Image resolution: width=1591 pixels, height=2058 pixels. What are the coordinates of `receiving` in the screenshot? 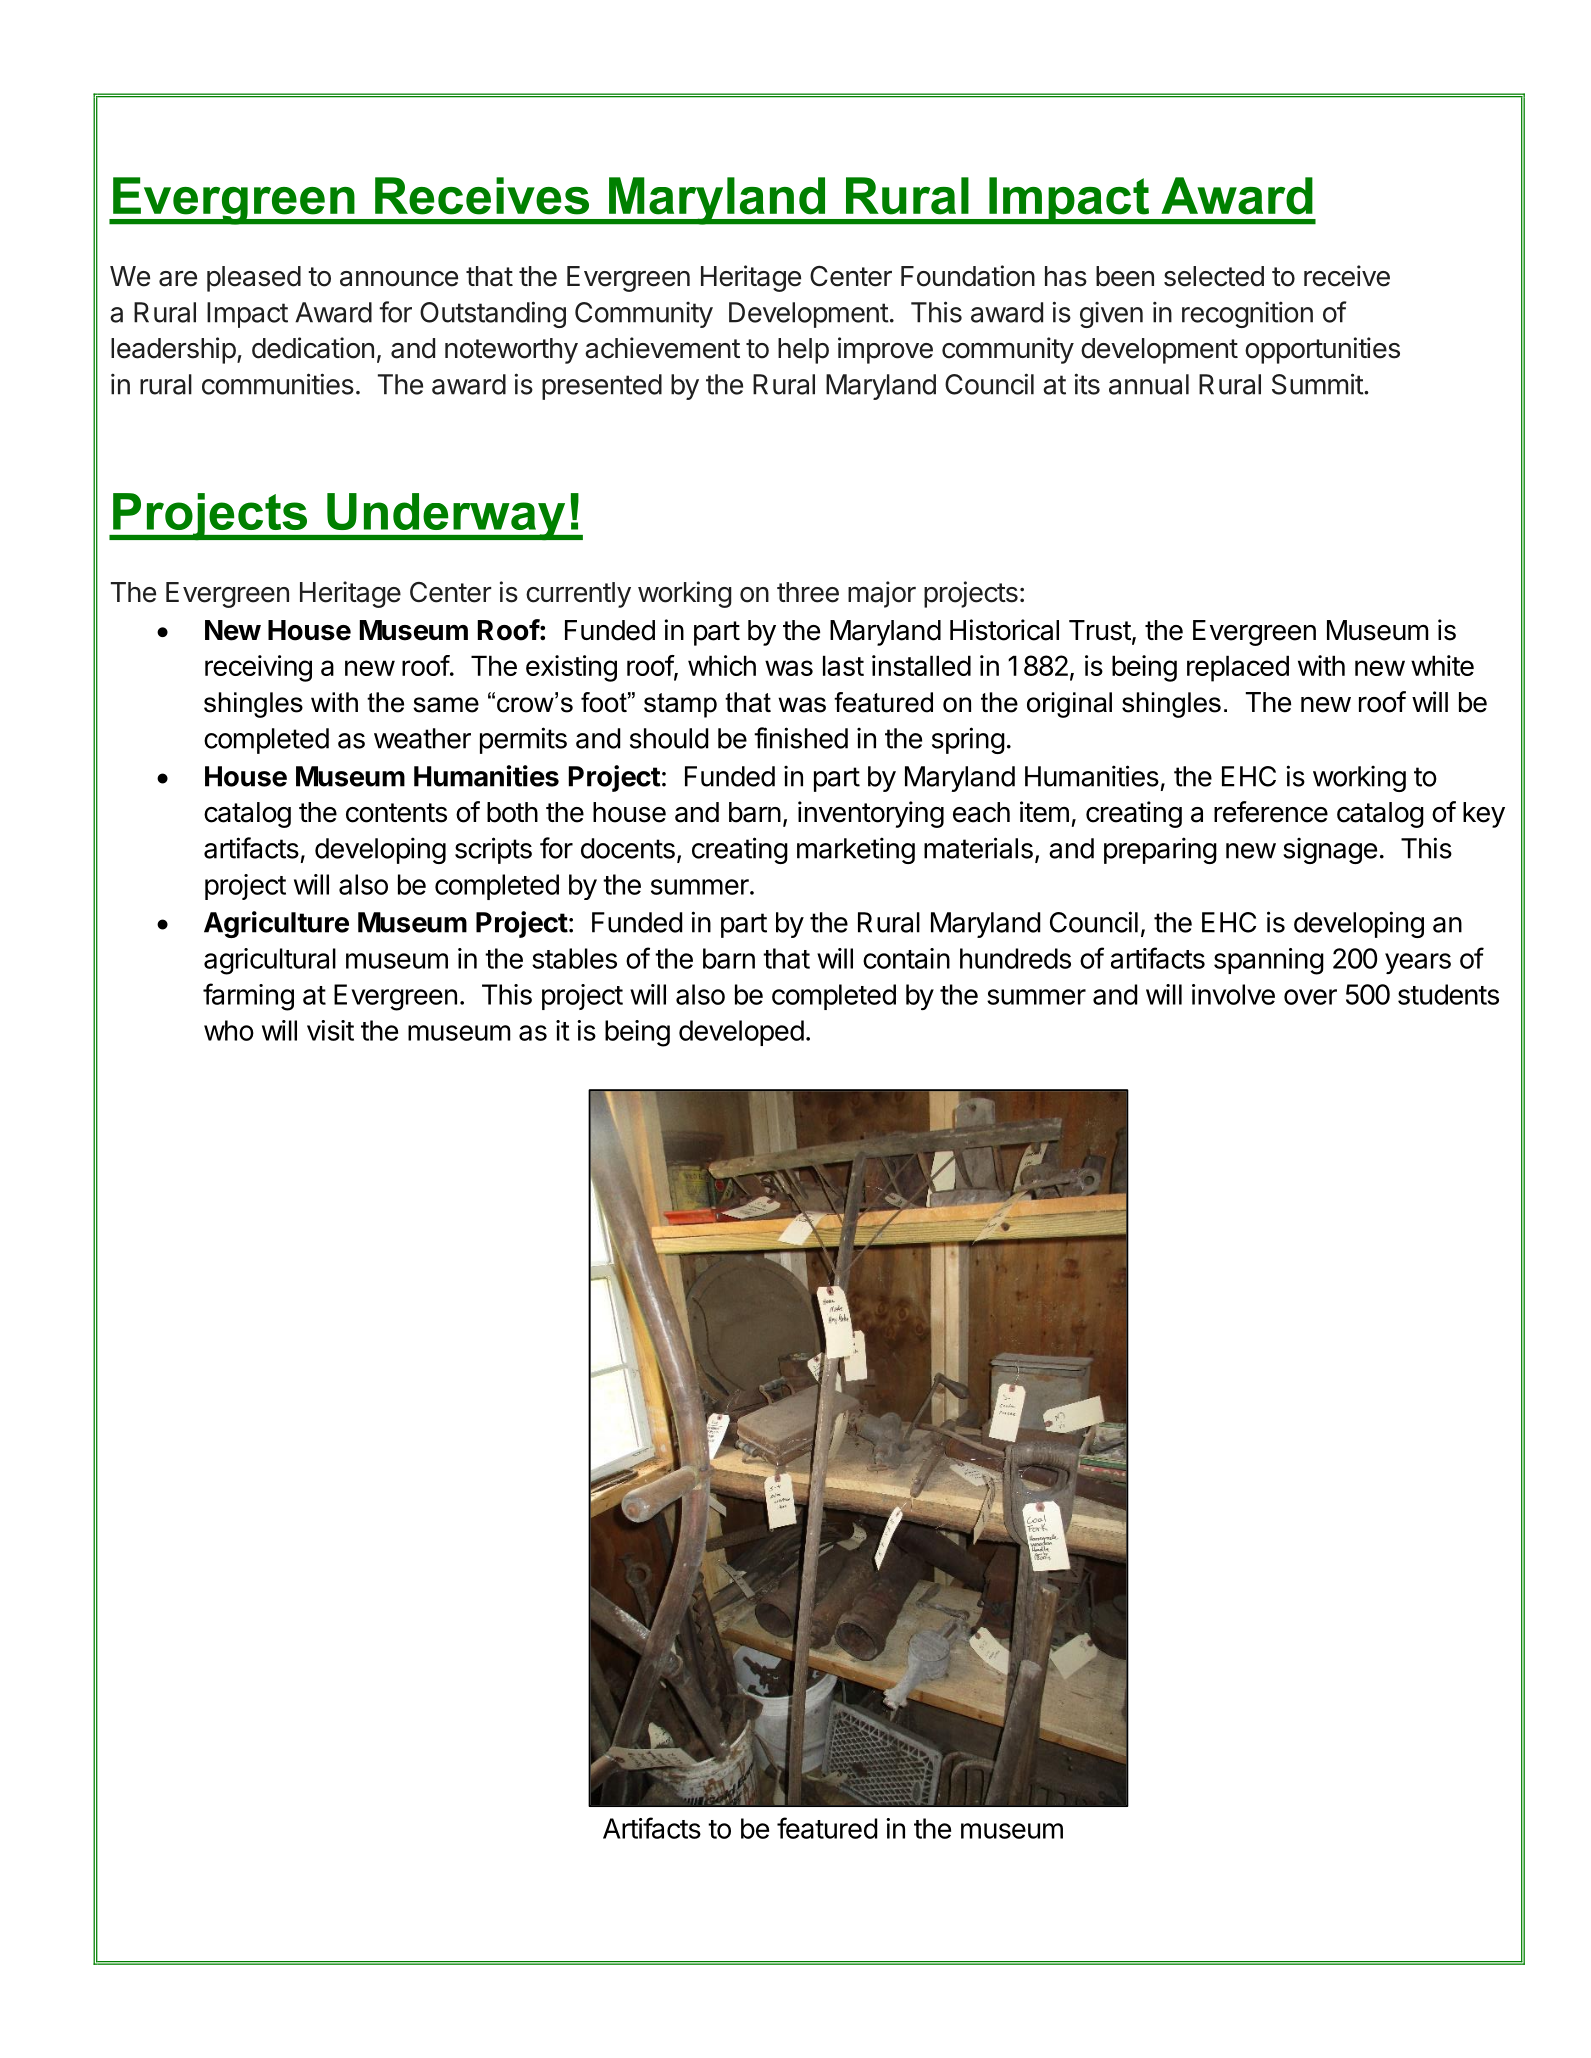 It's located at (258, 668).
